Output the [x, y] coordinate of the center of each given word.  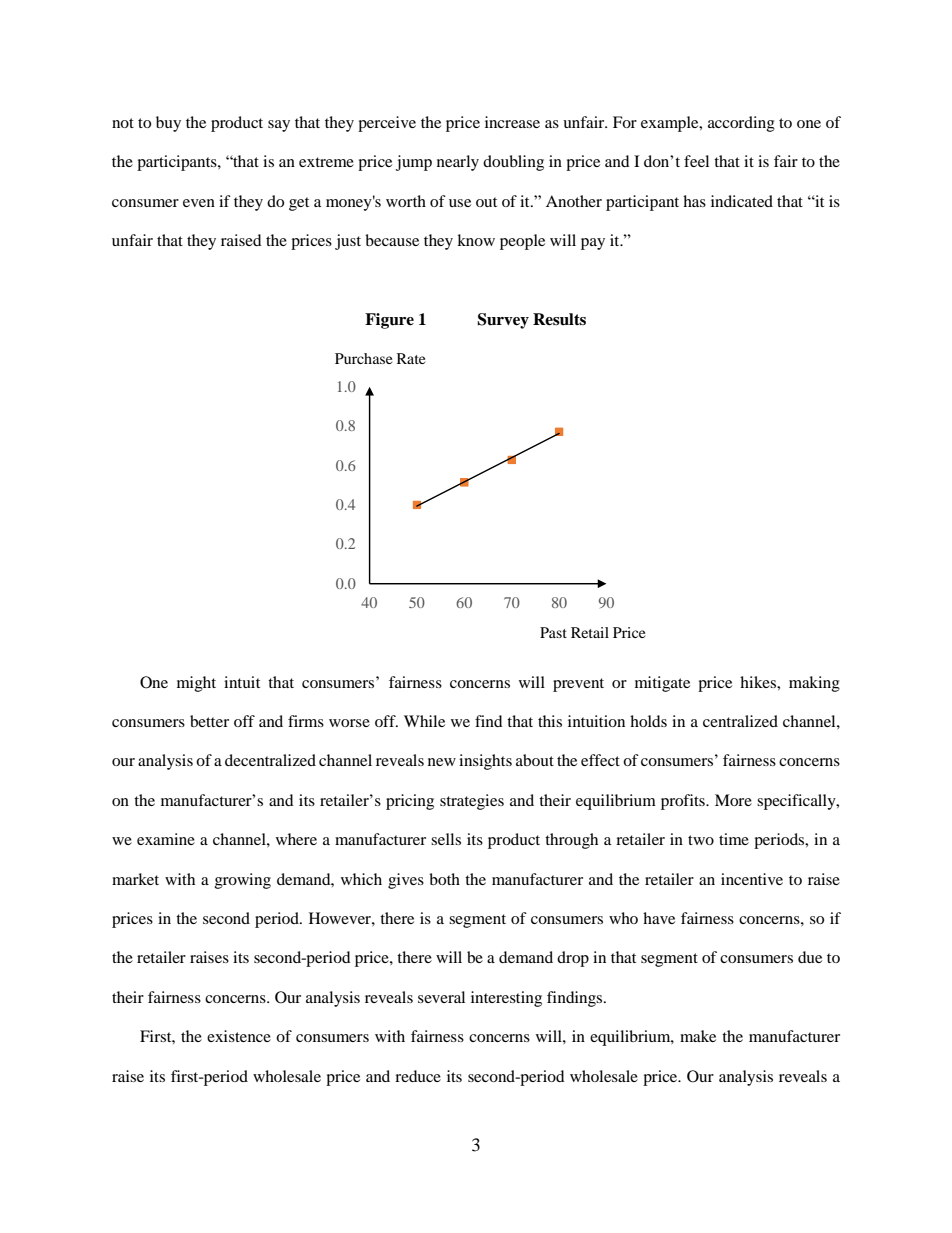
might [196, 684]
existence [239, 1036]
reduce [418, 1076]
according [741, 124]
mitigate [662, 684]
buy [168, 124]
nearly [458, 163]
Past [553, 632]
